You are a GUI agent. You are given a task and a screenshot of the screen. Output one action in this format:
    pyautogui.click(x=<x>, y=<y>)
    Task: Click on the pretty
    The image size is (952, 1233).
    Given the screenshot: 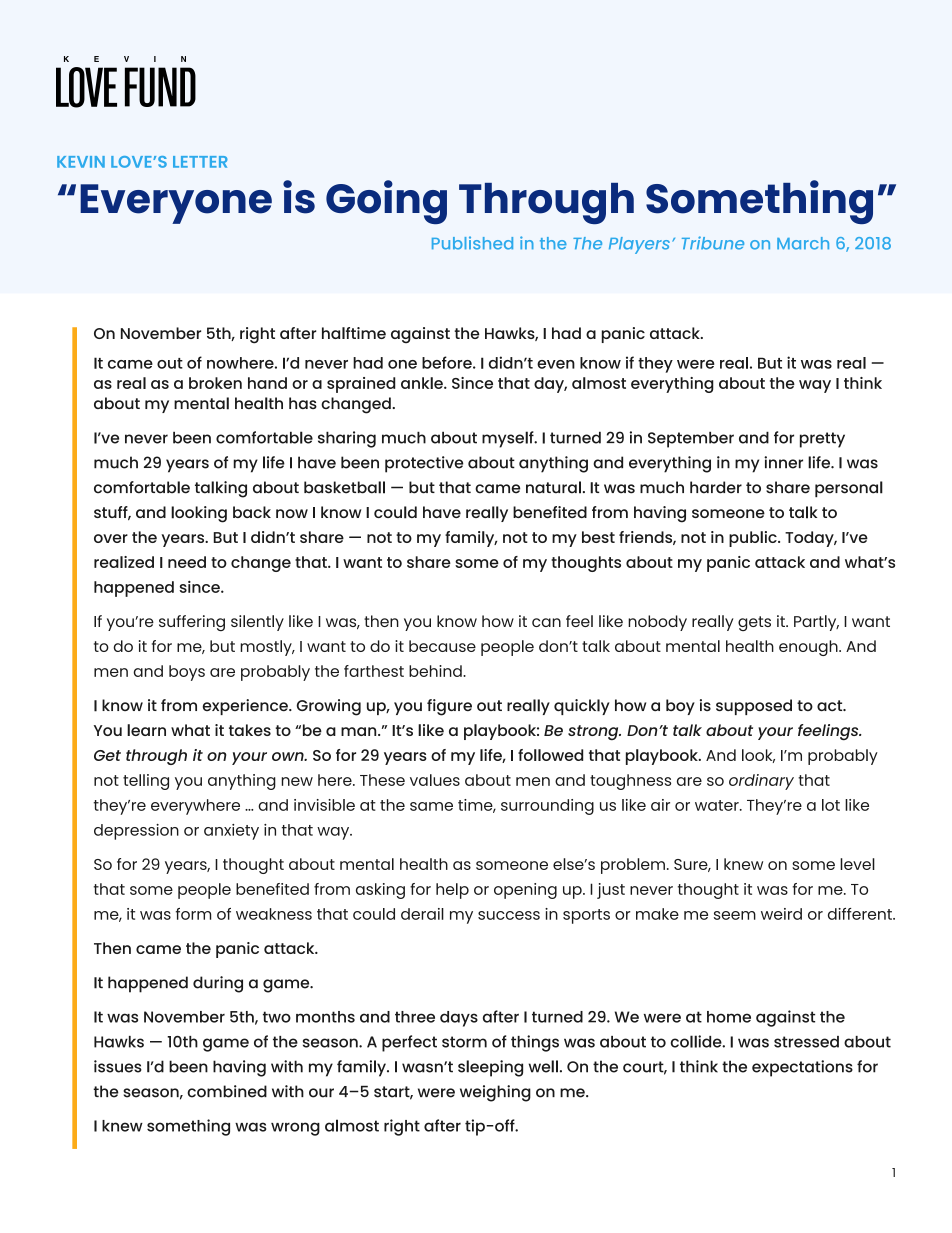 What is the action you would take?
    pyautogui.click(x=822, y=440)
